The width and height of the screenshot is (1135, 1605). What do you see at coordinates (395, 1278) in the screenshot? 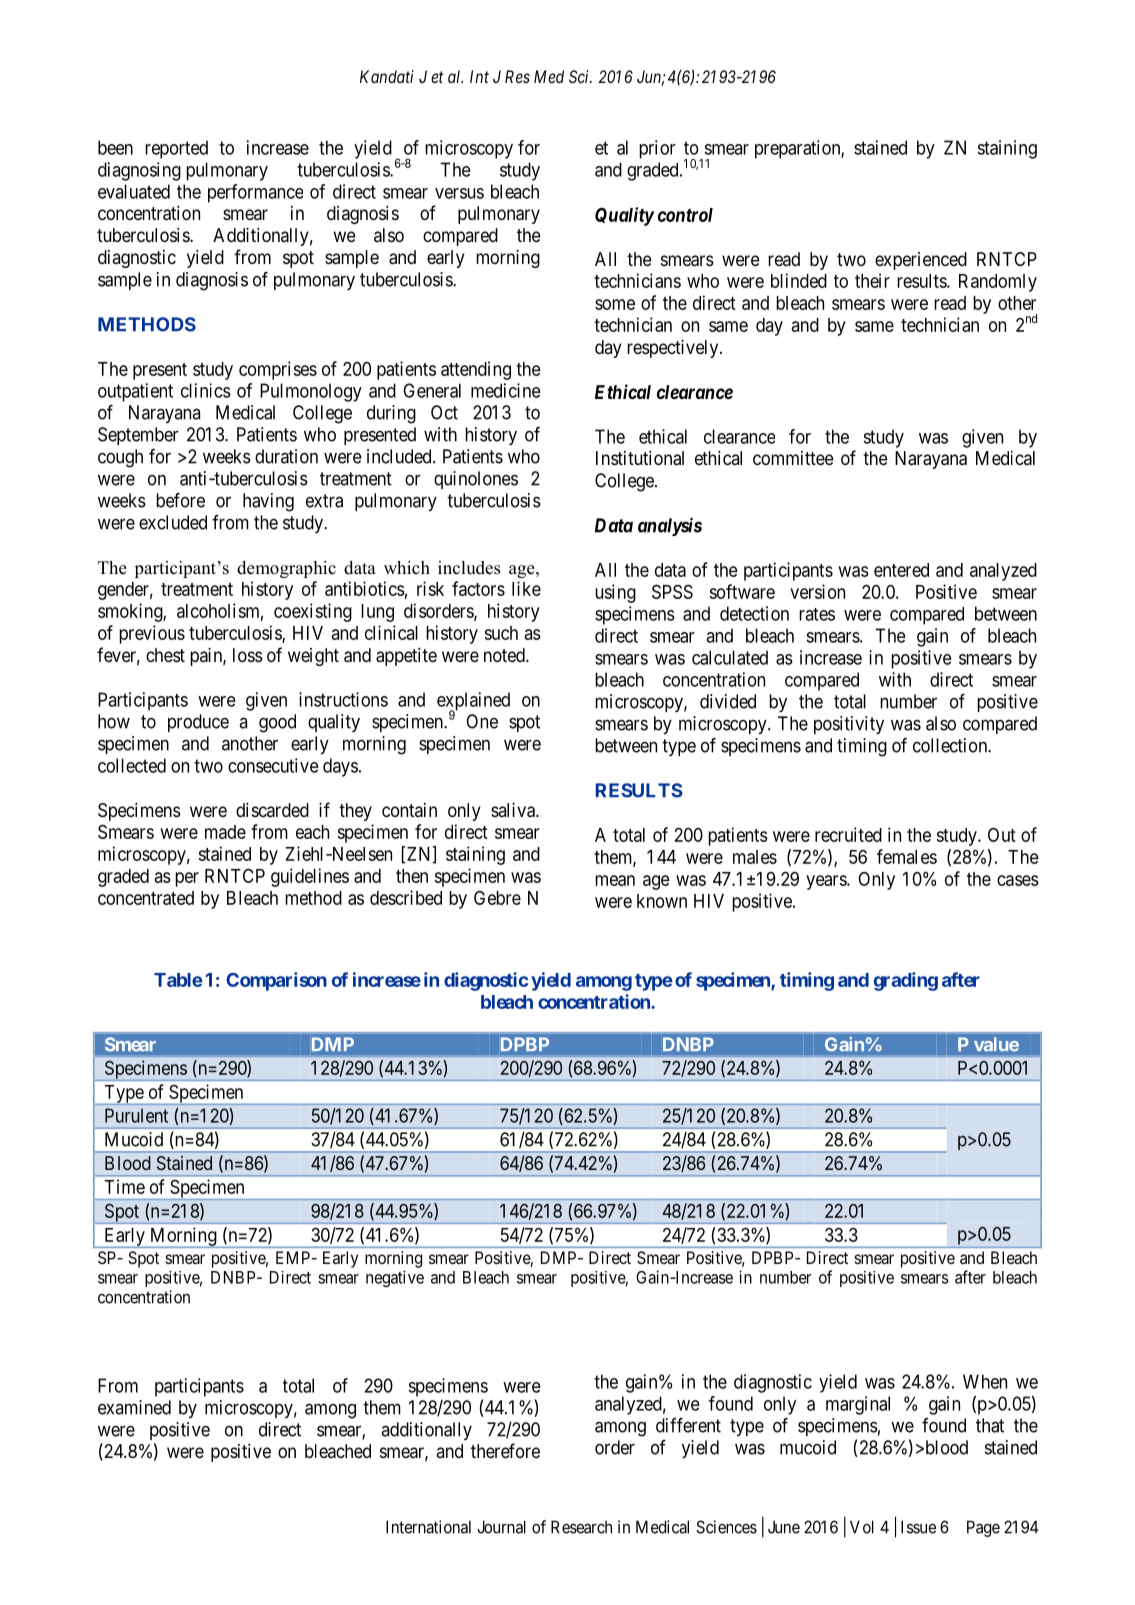
I see `negative` at bounding box center [395, 1278].
